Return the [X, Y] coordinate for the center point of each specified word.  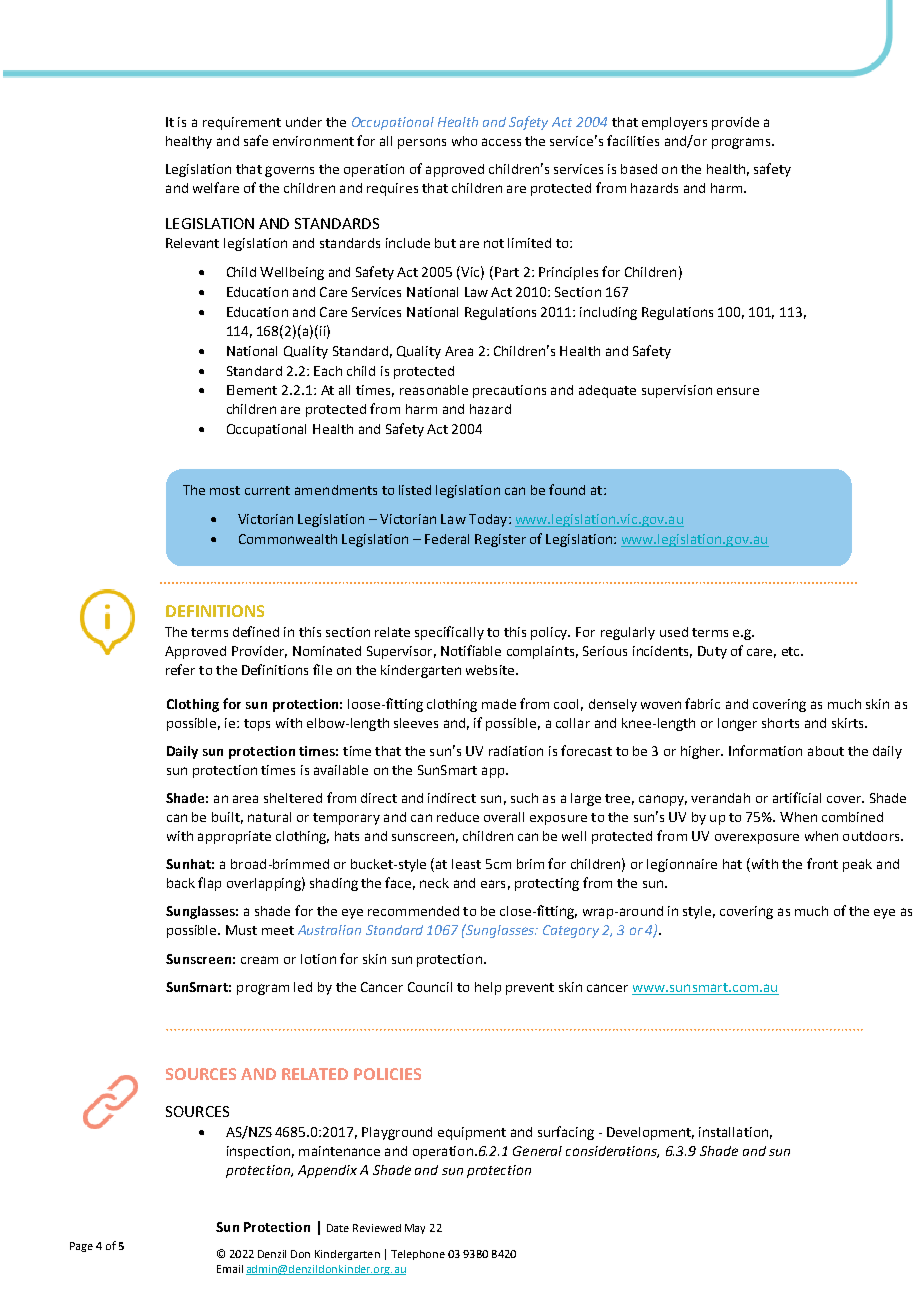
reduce [458, 817]
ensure [738, 391]
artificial [797, 797]
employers [674, 123]
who [464, 141]
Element [252, 390]
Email [230, 1269]
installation [733, 1132]
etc [792, 651]
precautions [509, 391]
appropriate [234, 837]
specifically [449, 633]
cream [259, 960]
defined [256, 631]
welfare [216, 187]
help [488, 988]
